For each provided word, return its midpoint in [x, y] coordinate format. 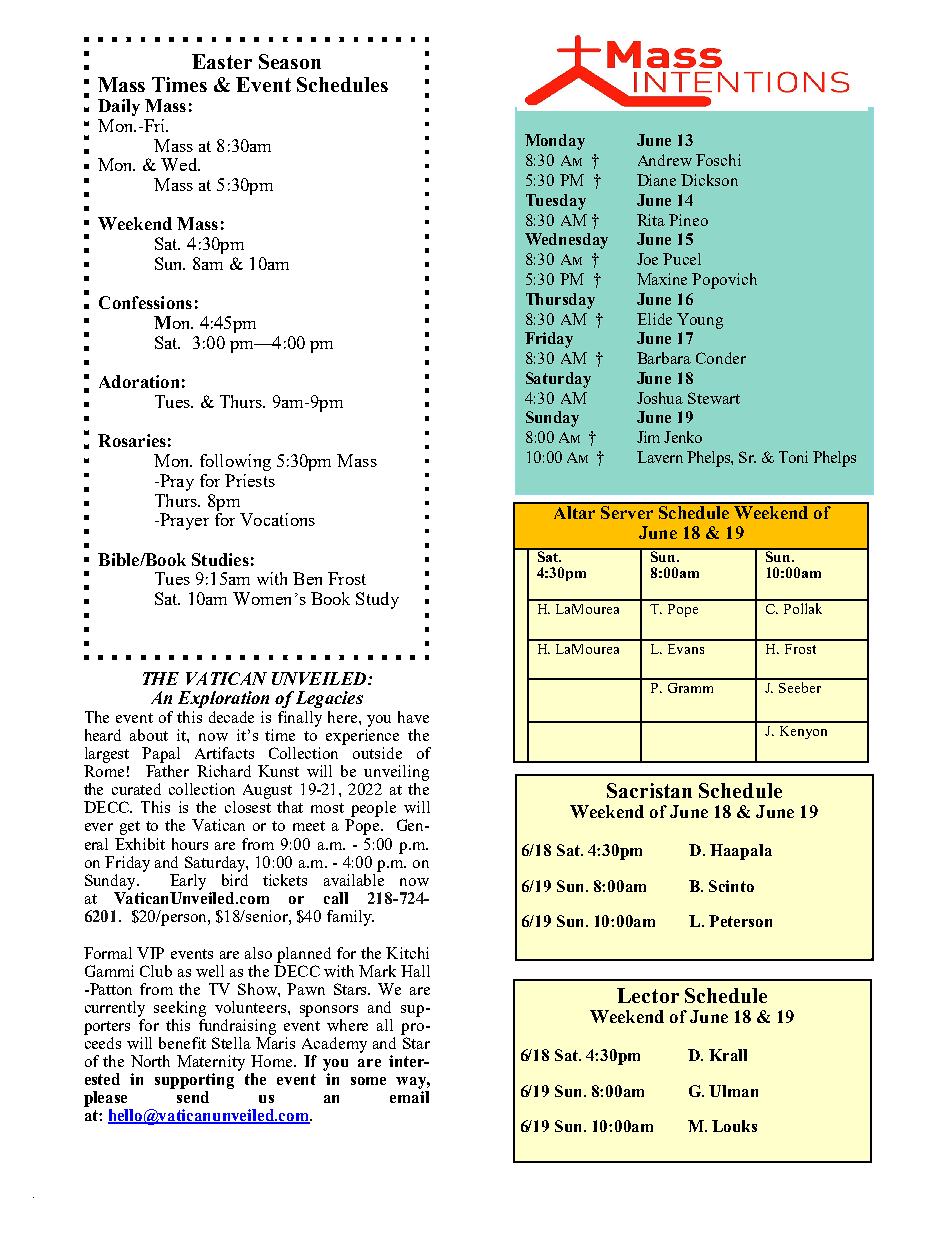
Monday [555, 142]
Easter [222, 61]
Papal [161, 755]
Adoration [139, 381]
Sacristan [649, 790]
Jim [648, 437]
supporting [194, 1081]
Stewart [714, 398]
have [413, 717]
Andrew [665, 160]
